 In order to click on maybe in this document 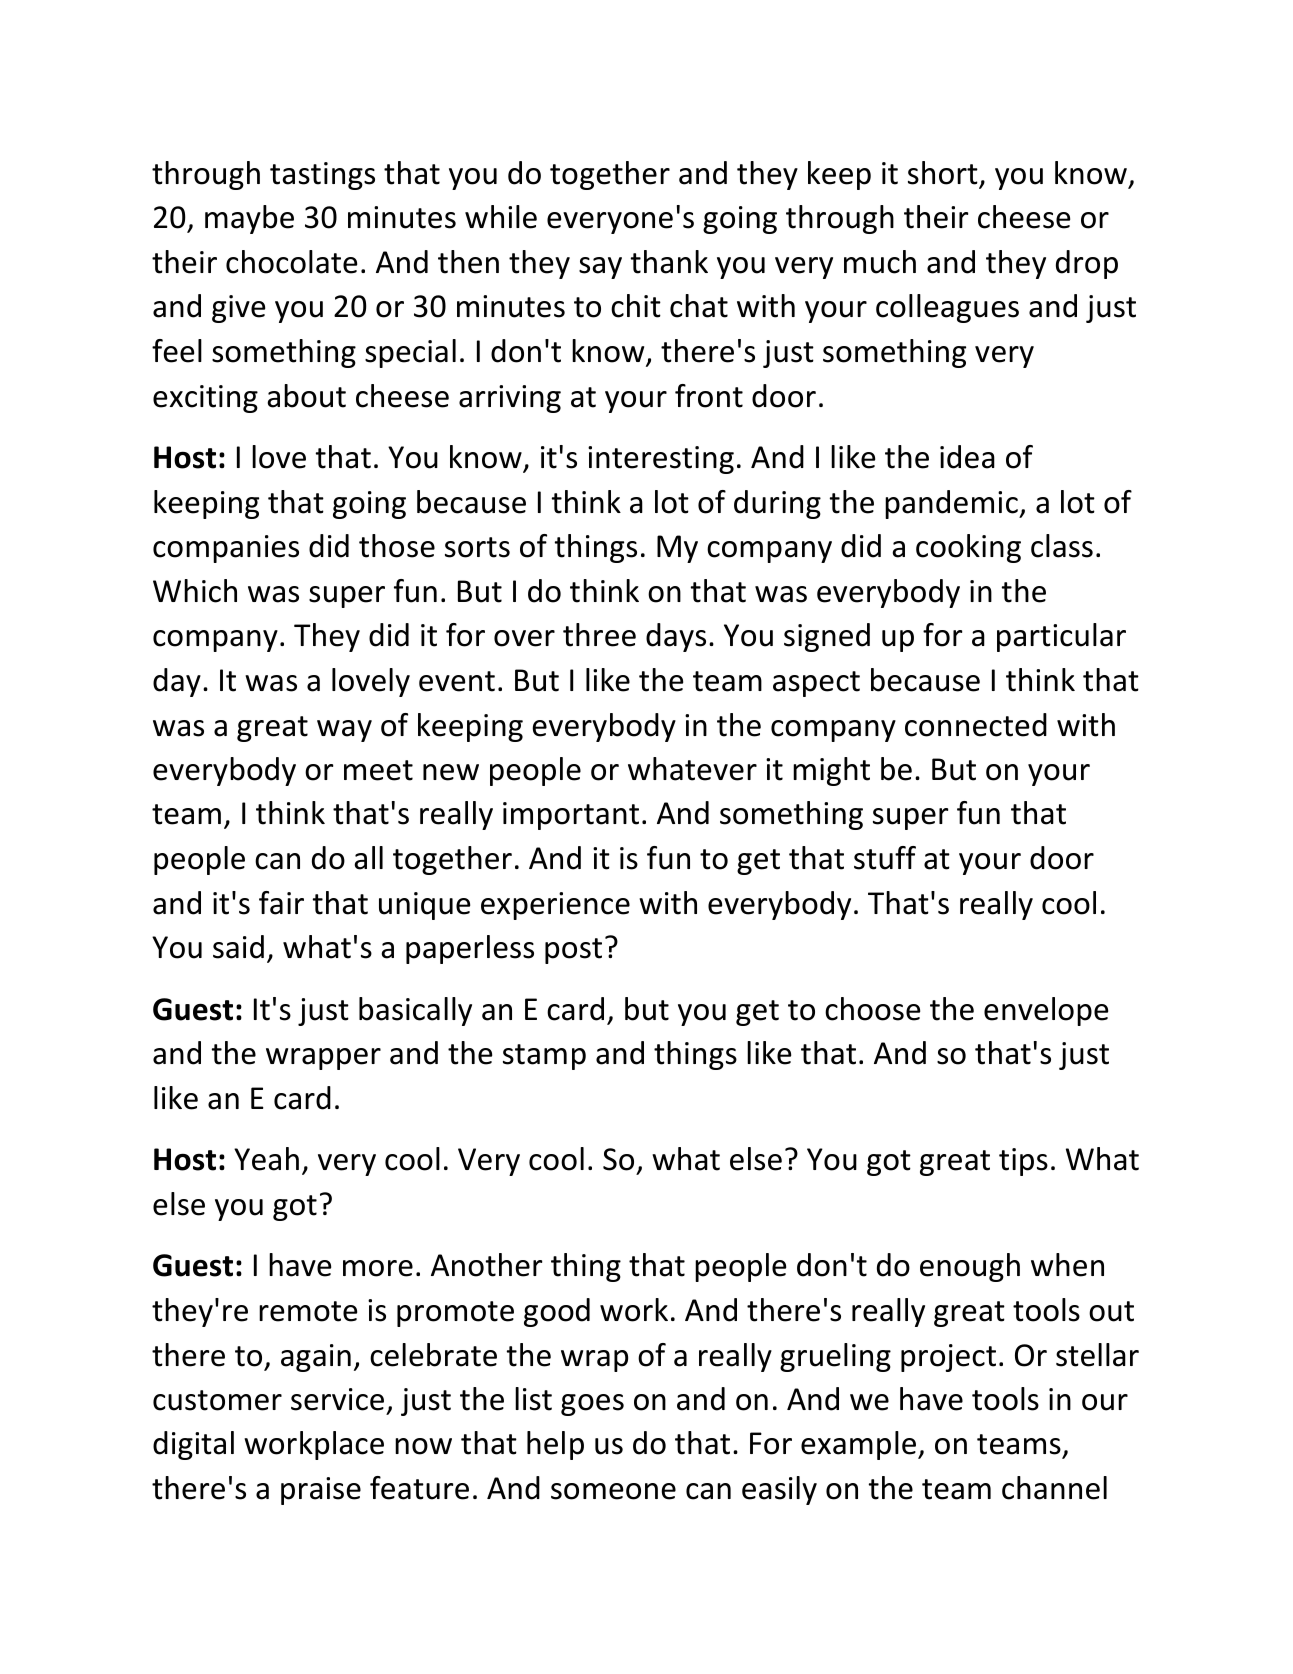, I will do `click(249, 219)`.
